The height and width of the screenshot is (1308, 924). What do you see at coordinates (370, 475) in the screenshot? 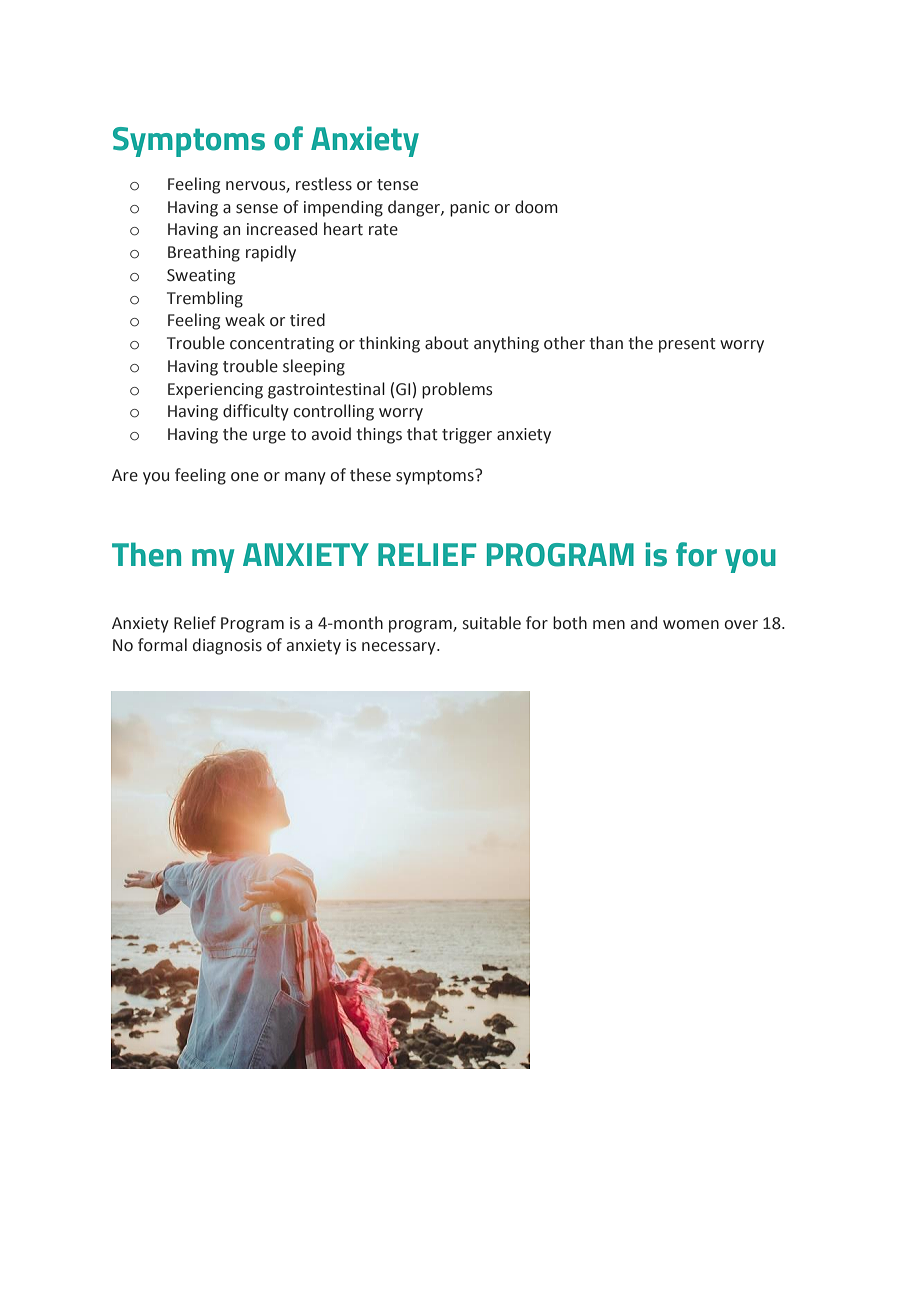
I see `these` at bounding box center [370, 475].
